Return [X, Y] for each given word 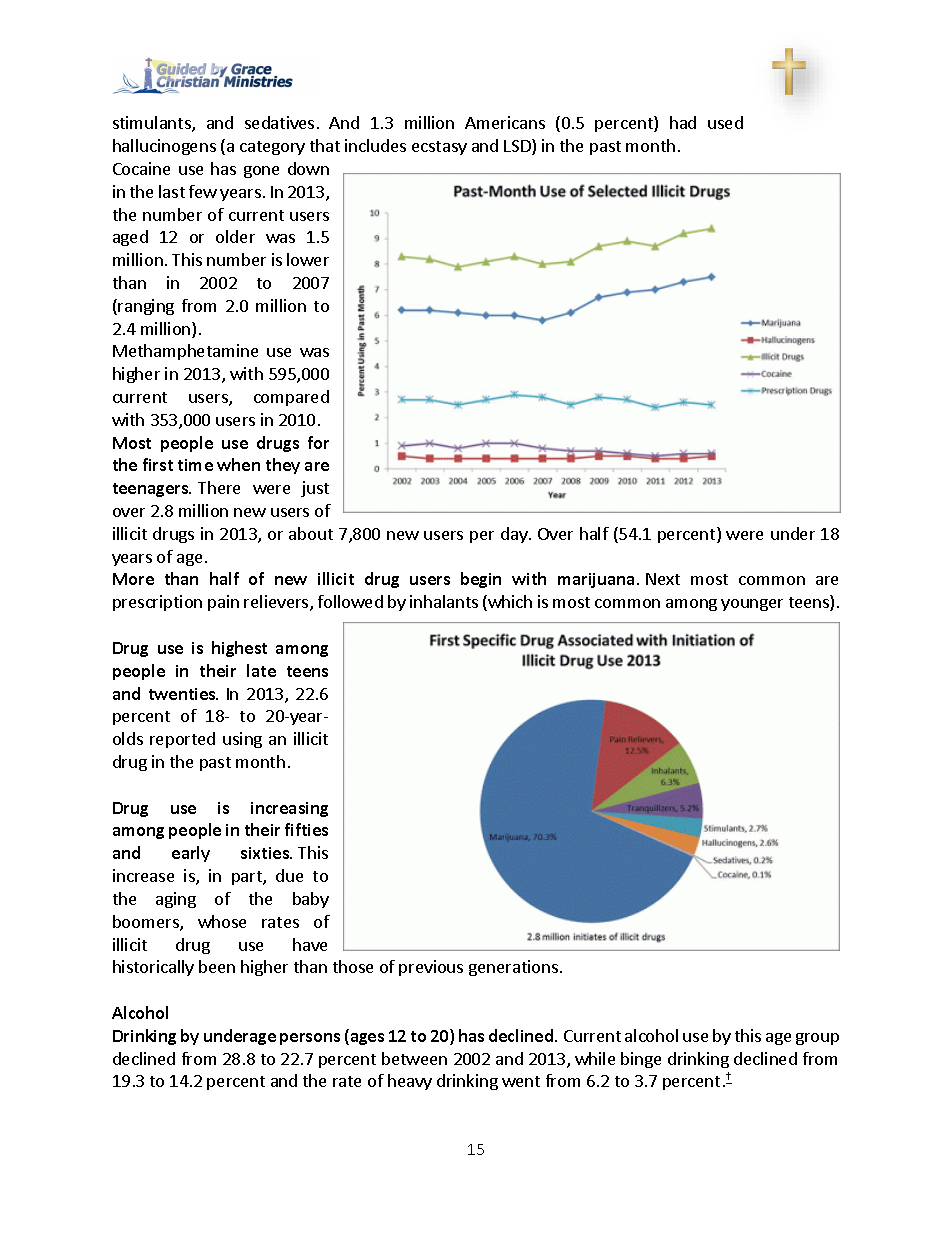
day [515, 535]
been [217, 966]
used [725, 122]
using [242, 740]
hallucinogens [164, 147]
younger [752, 605]
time [195, 465]
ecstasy [439, 148]
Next [663, 579]
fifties [306, 829]
